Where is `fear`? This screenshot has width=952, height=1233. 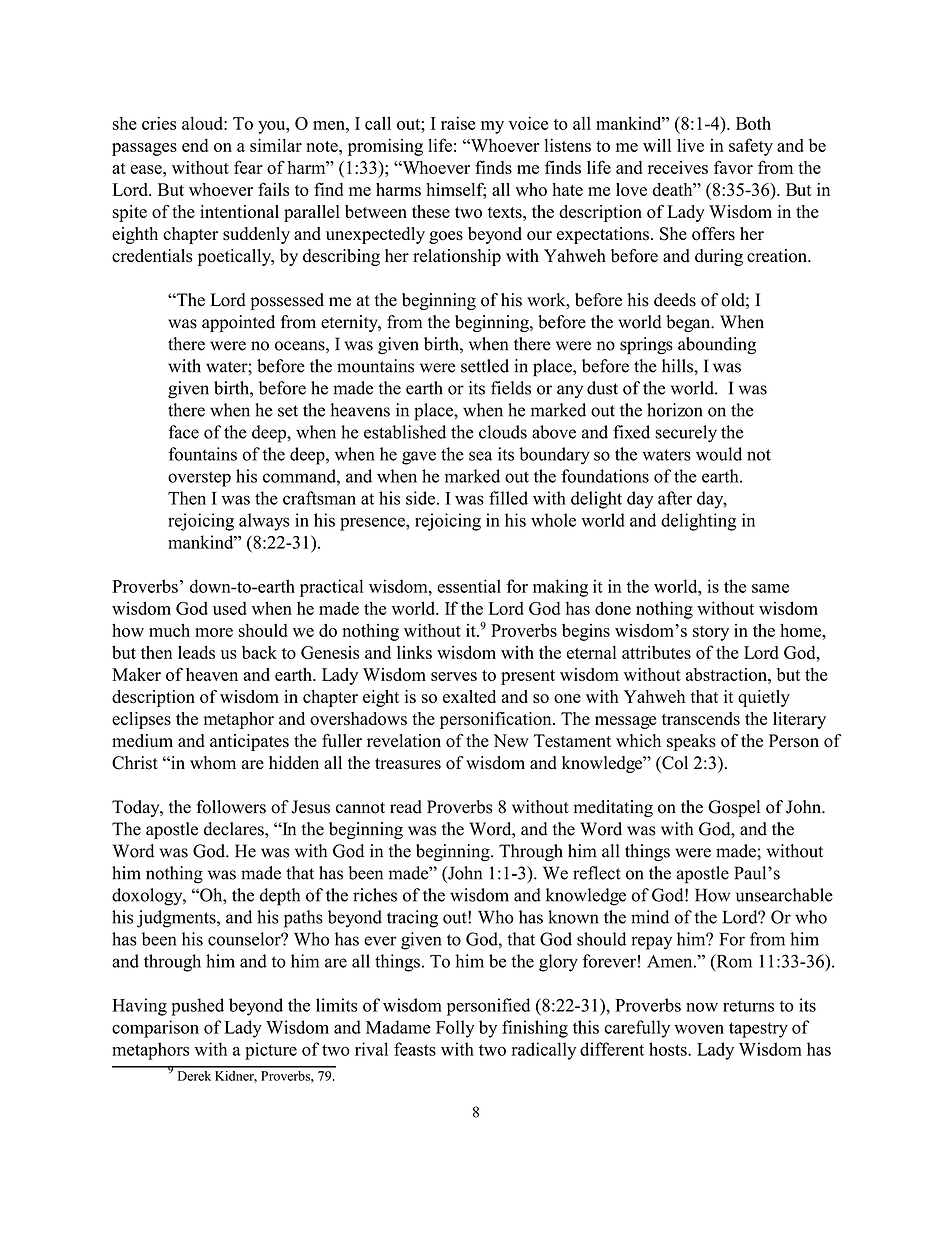 fear is located at coordinates (248, 167).
